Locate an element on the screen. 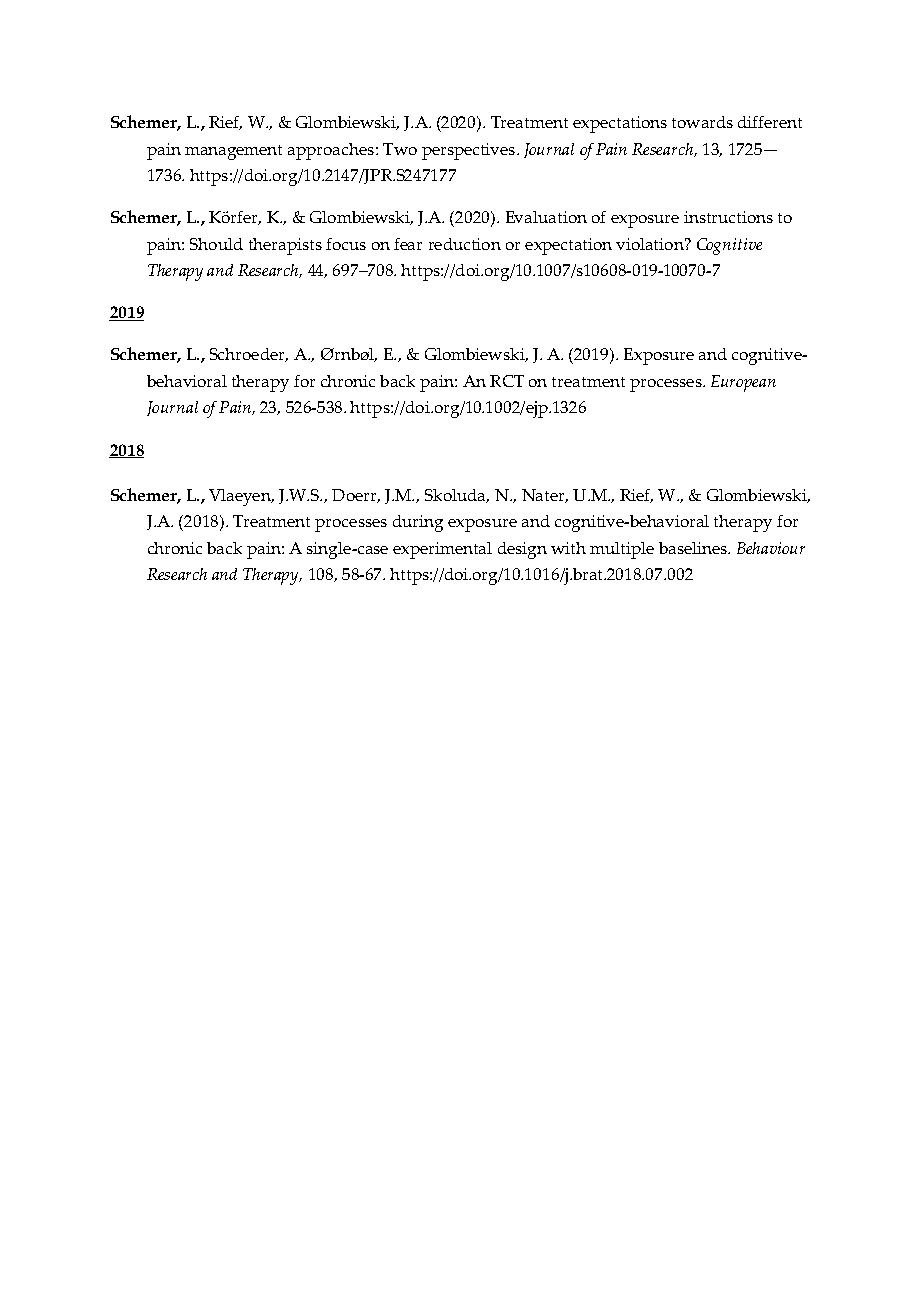  baselines is located at coordinates (694, 548).
